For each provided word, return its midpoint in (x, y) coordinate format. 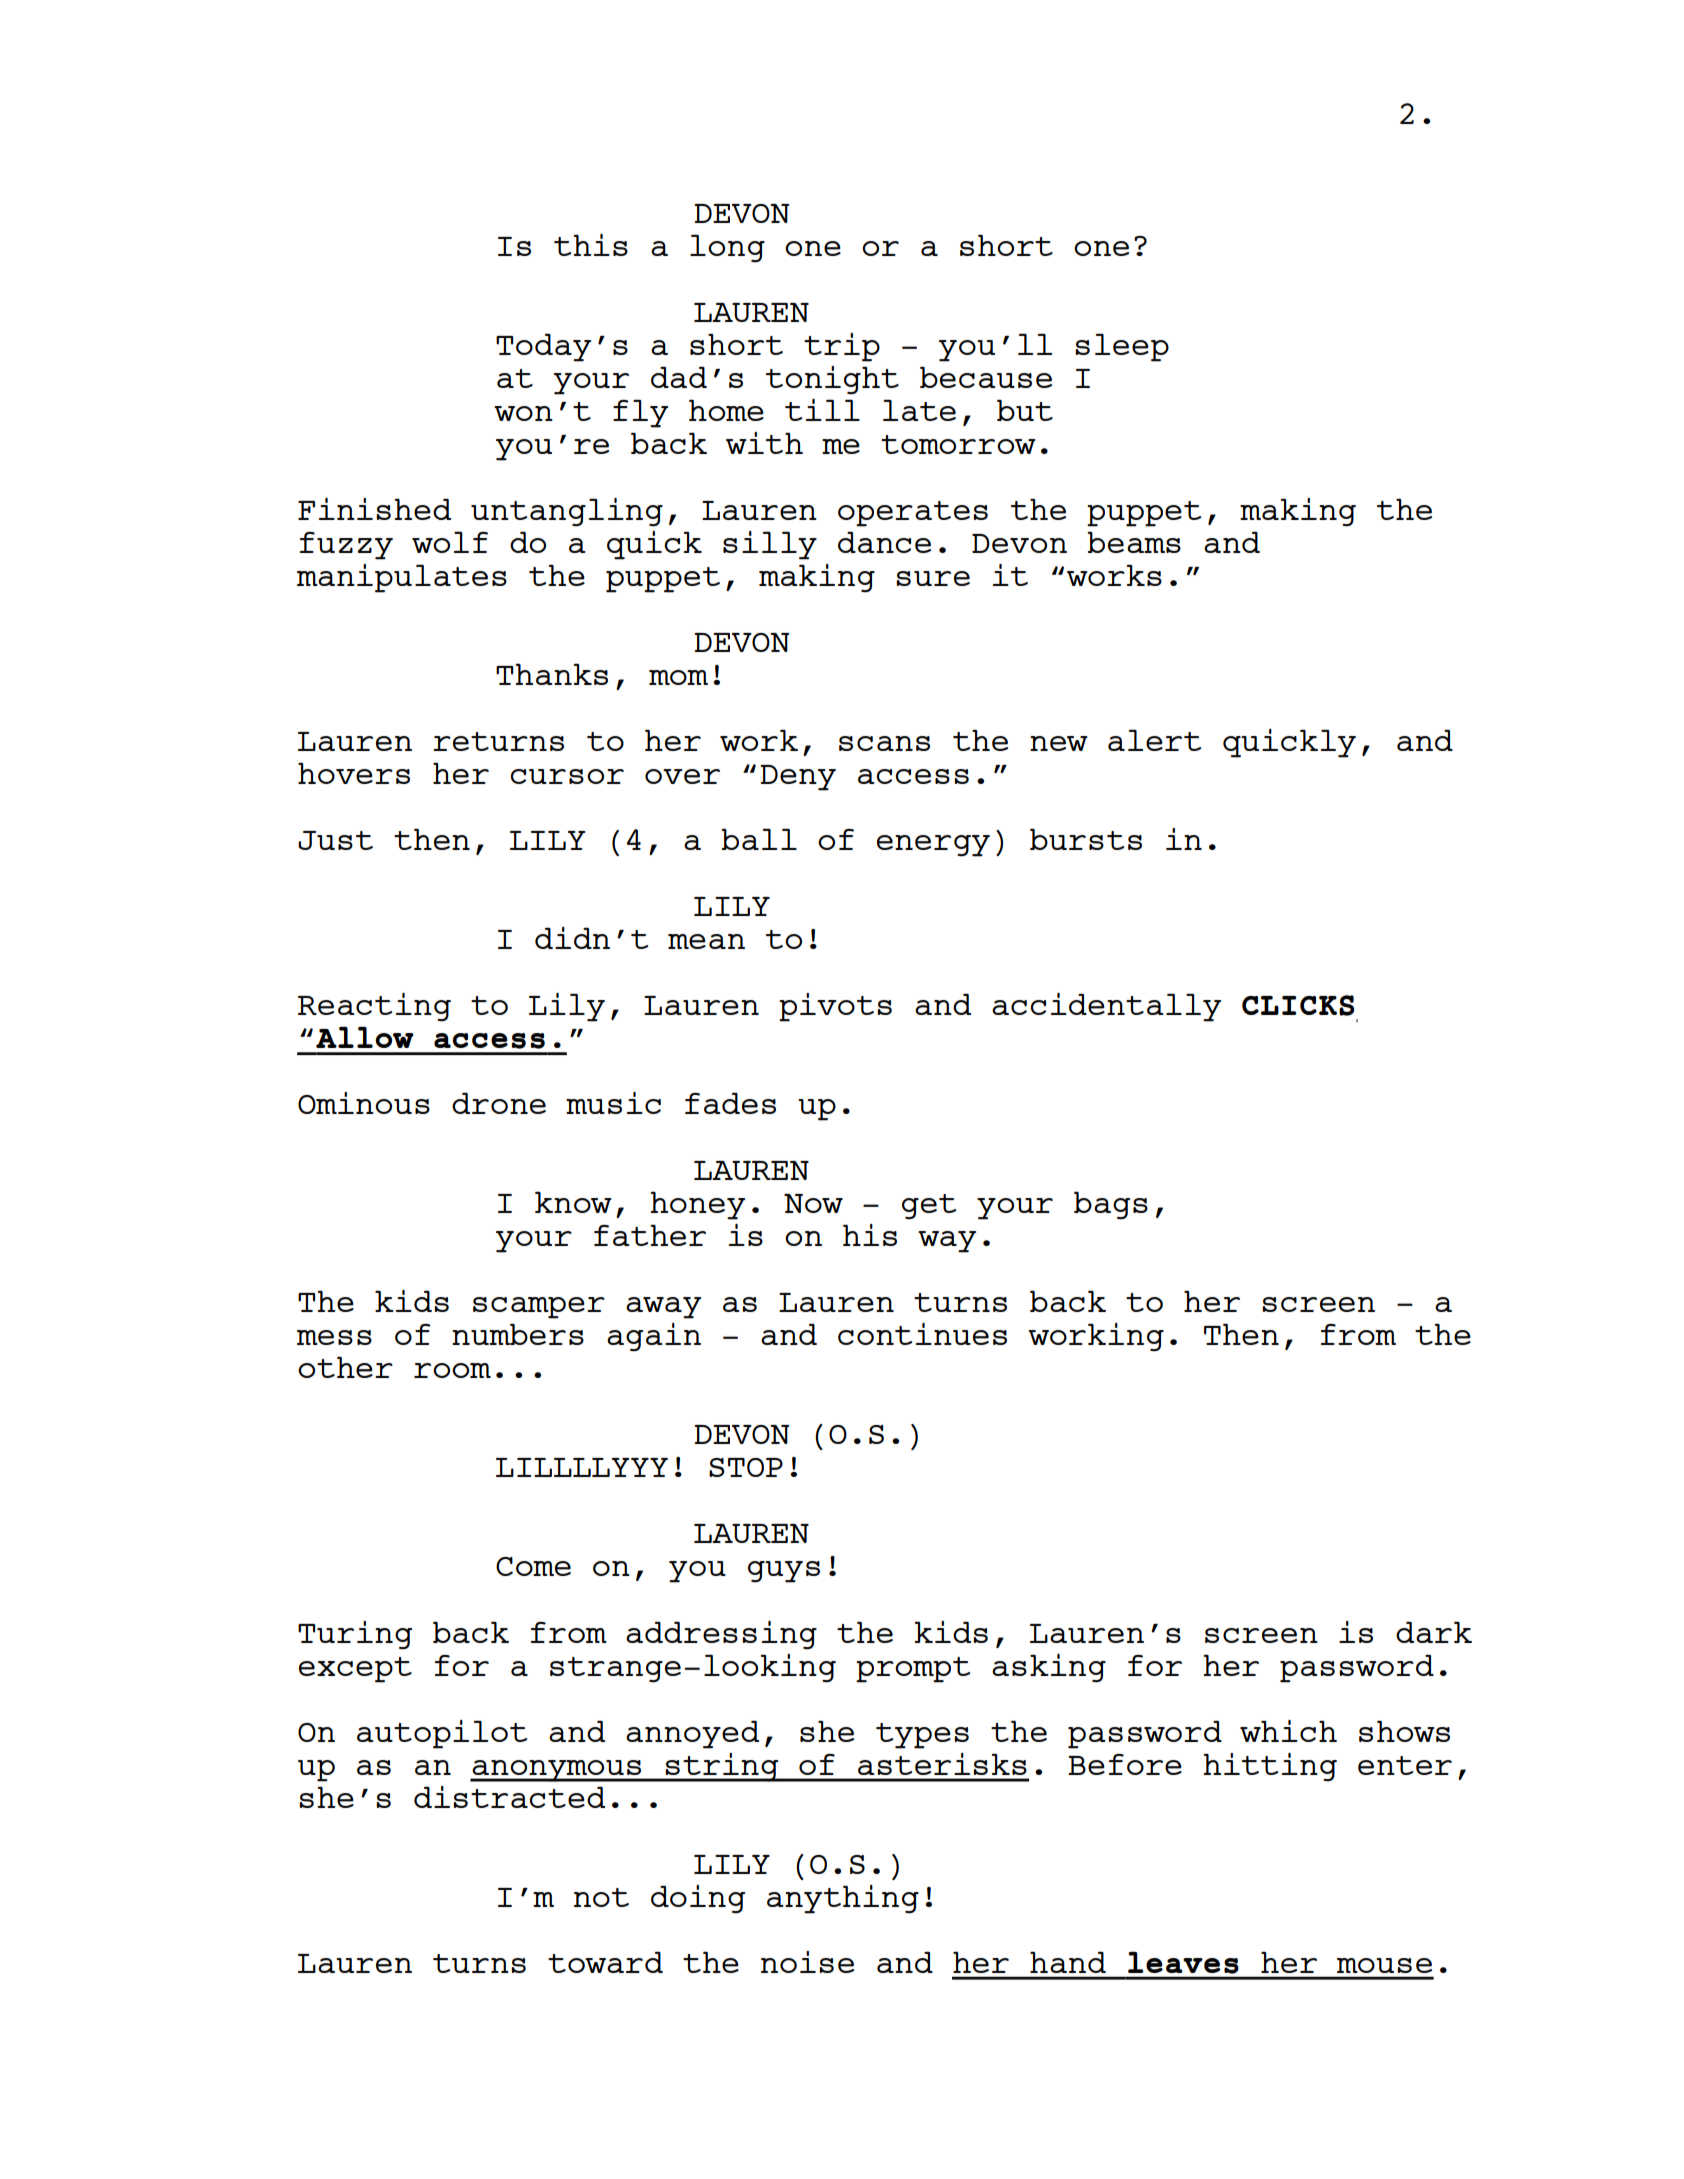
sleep (1122, 348)
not (601, 1897)
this (591, 245)
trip (842, 347)
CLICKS (1298, 1005)
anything (843, 1899)
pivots (835, 1007)
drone (499, 1103)
